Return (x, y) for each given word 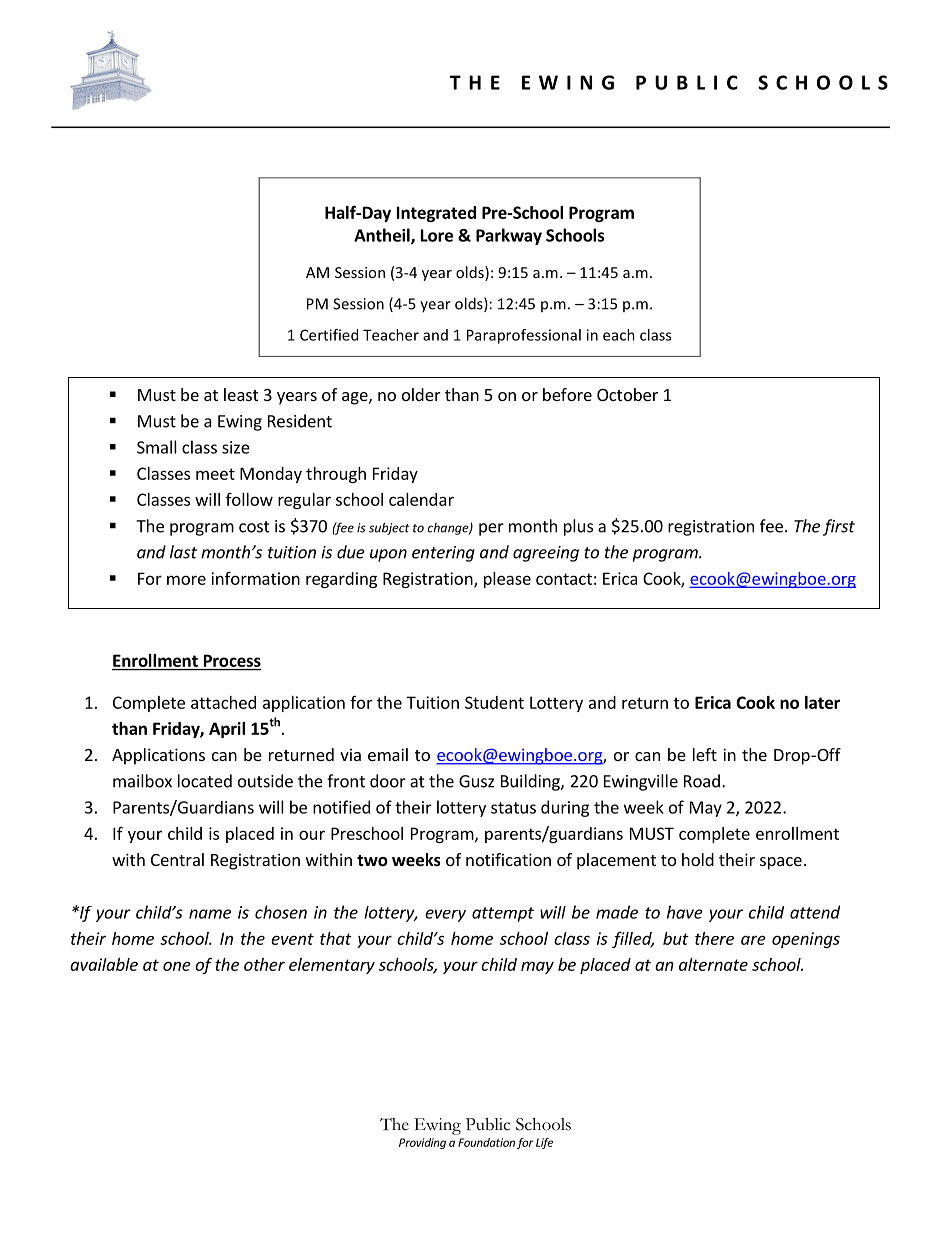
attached (223, 702)
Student (494, 702)
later (822, 702)
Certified (329, 335)
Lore (437, 235)
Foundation (486, 1142)
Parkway (509, 236)
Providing (422, 1143)
